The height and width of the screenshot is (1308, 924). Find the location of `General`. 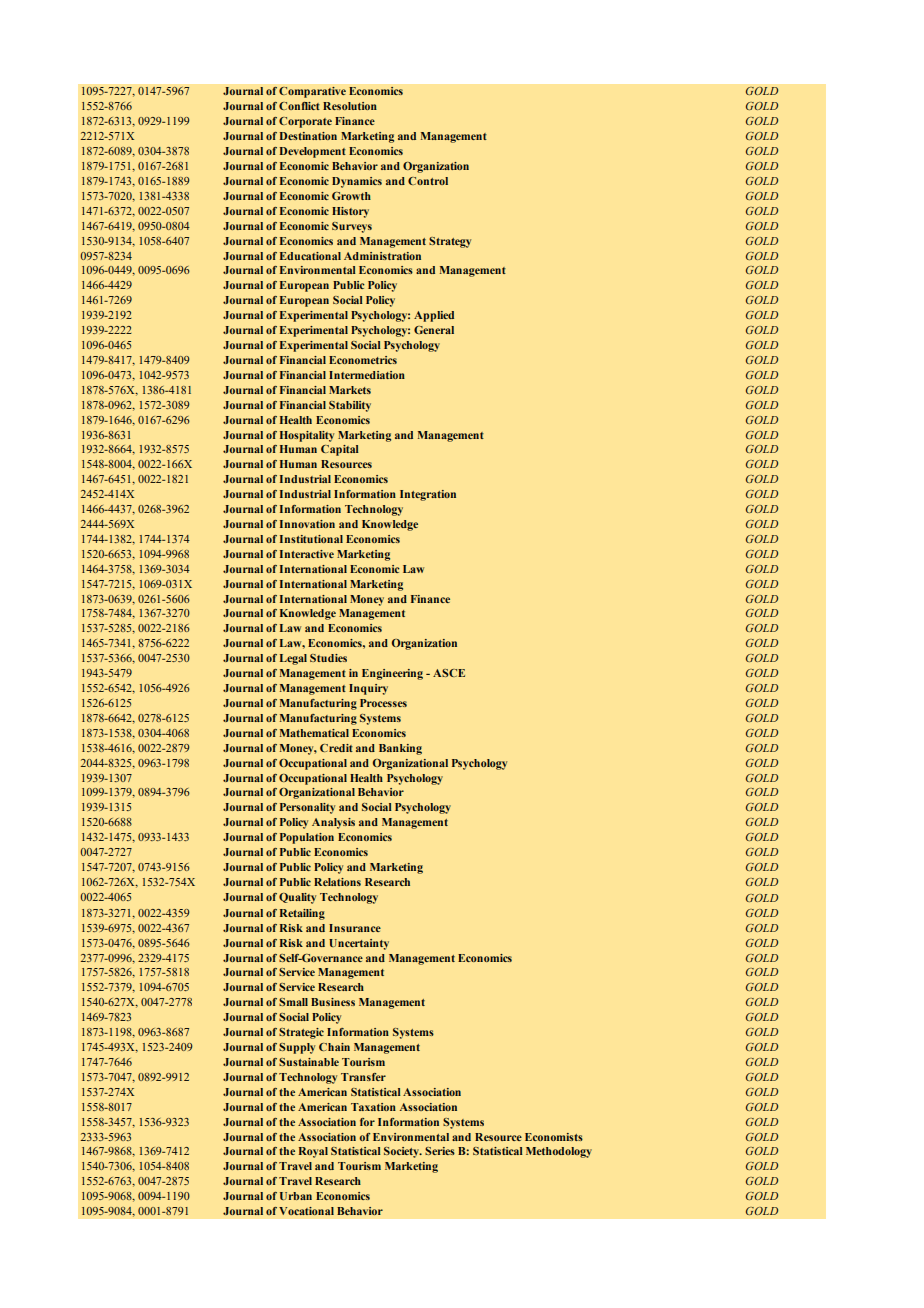

General is located at coordinates (434, 330).
